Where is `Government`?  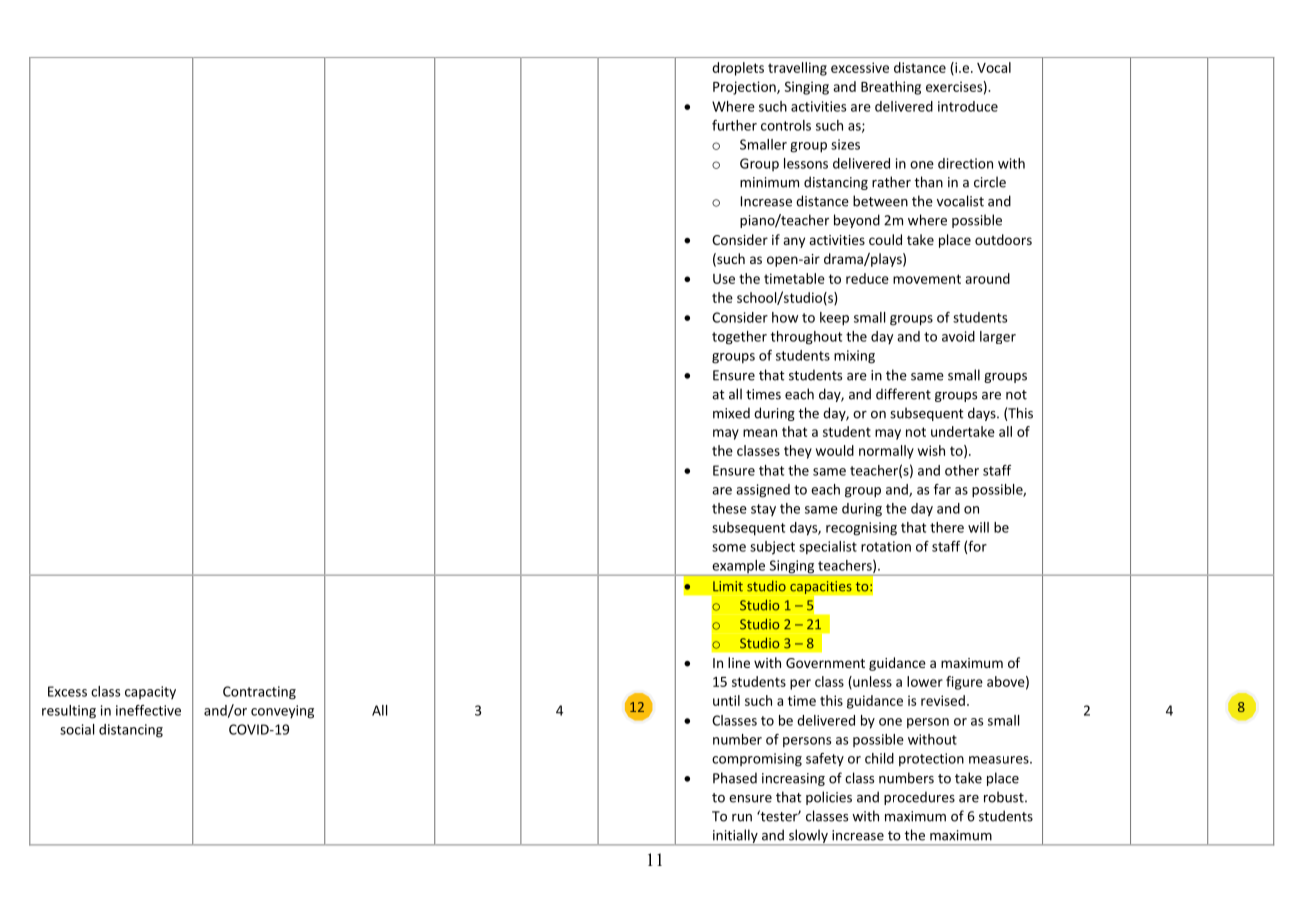 Government is located at coordinates (825, 663).
